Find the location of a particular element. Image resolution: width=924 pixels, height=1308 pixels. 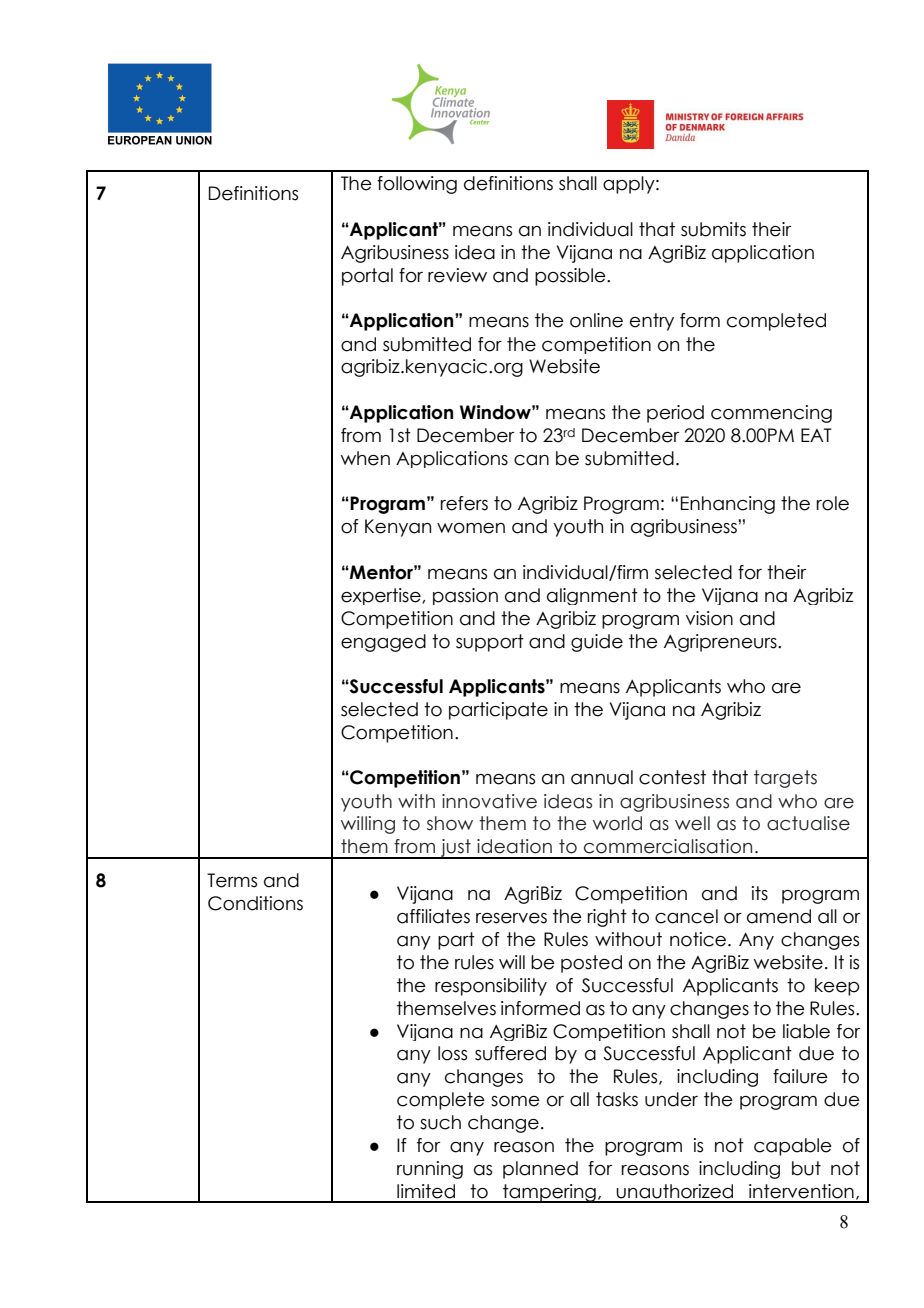

portal is located at coordinates (367, 277).
